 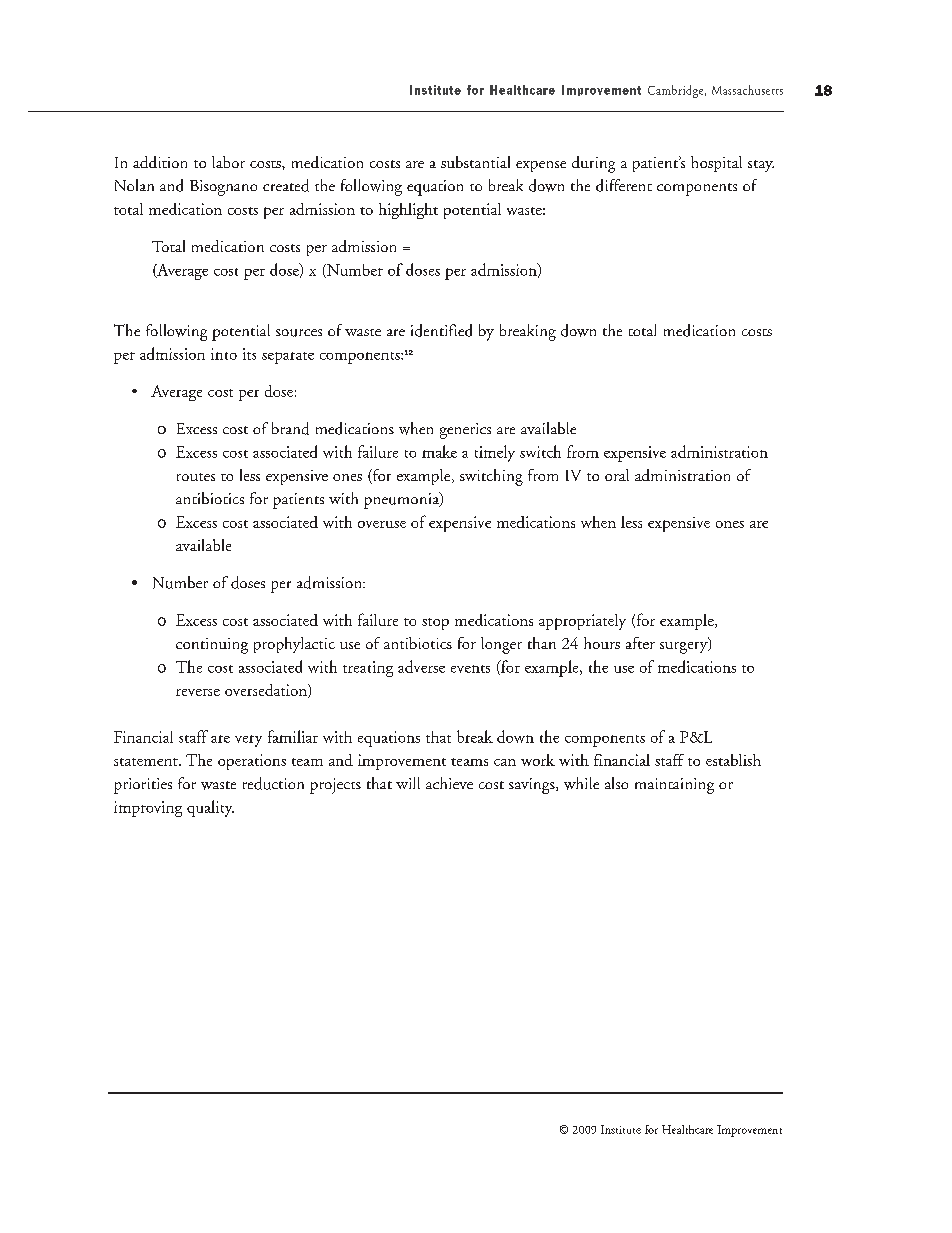 I want to click on Massachusetts, so click(x=747, y=90).
